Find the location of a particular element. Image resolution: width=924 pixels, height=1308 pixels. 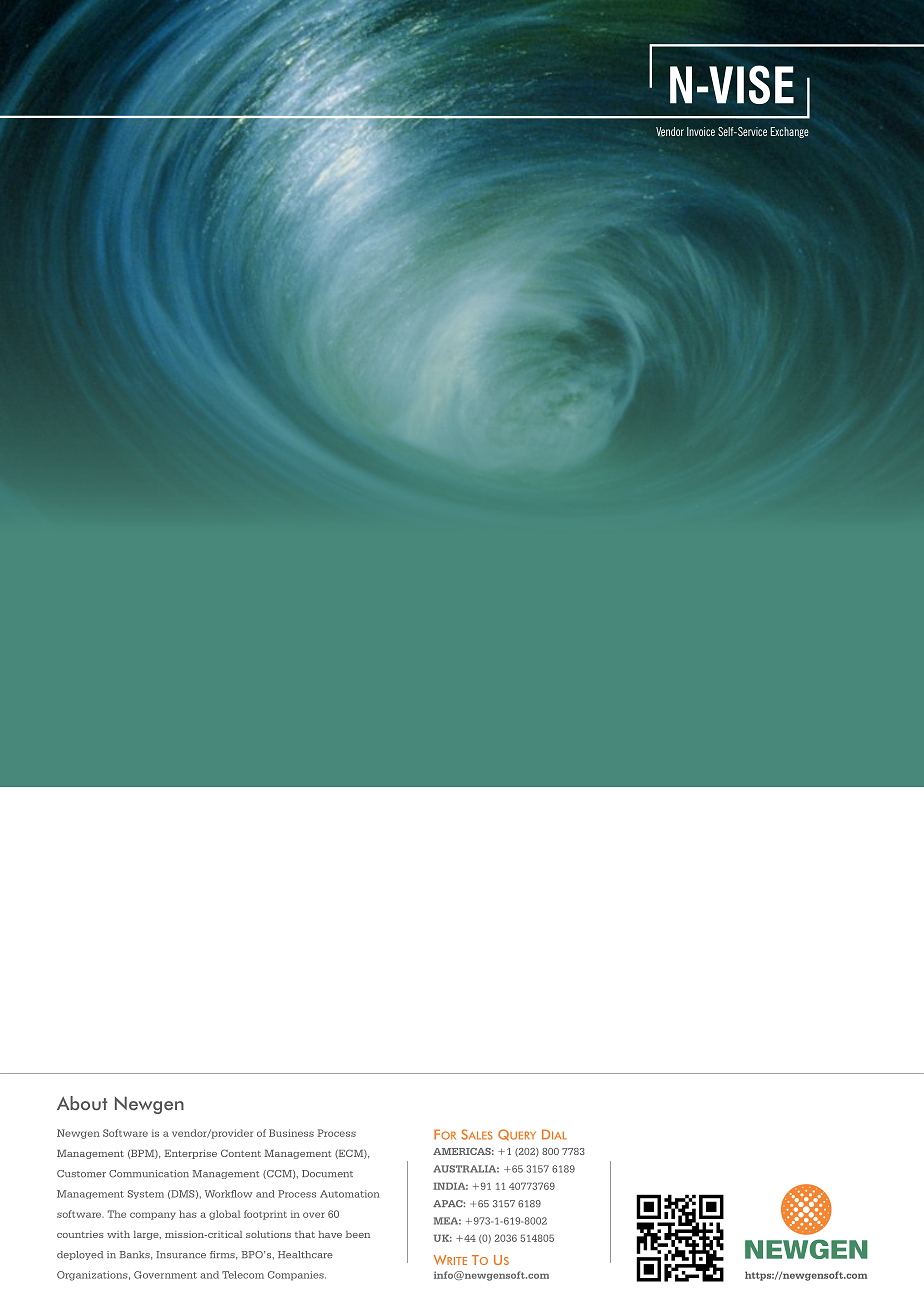

About is located at coordinates (82, 1103).
